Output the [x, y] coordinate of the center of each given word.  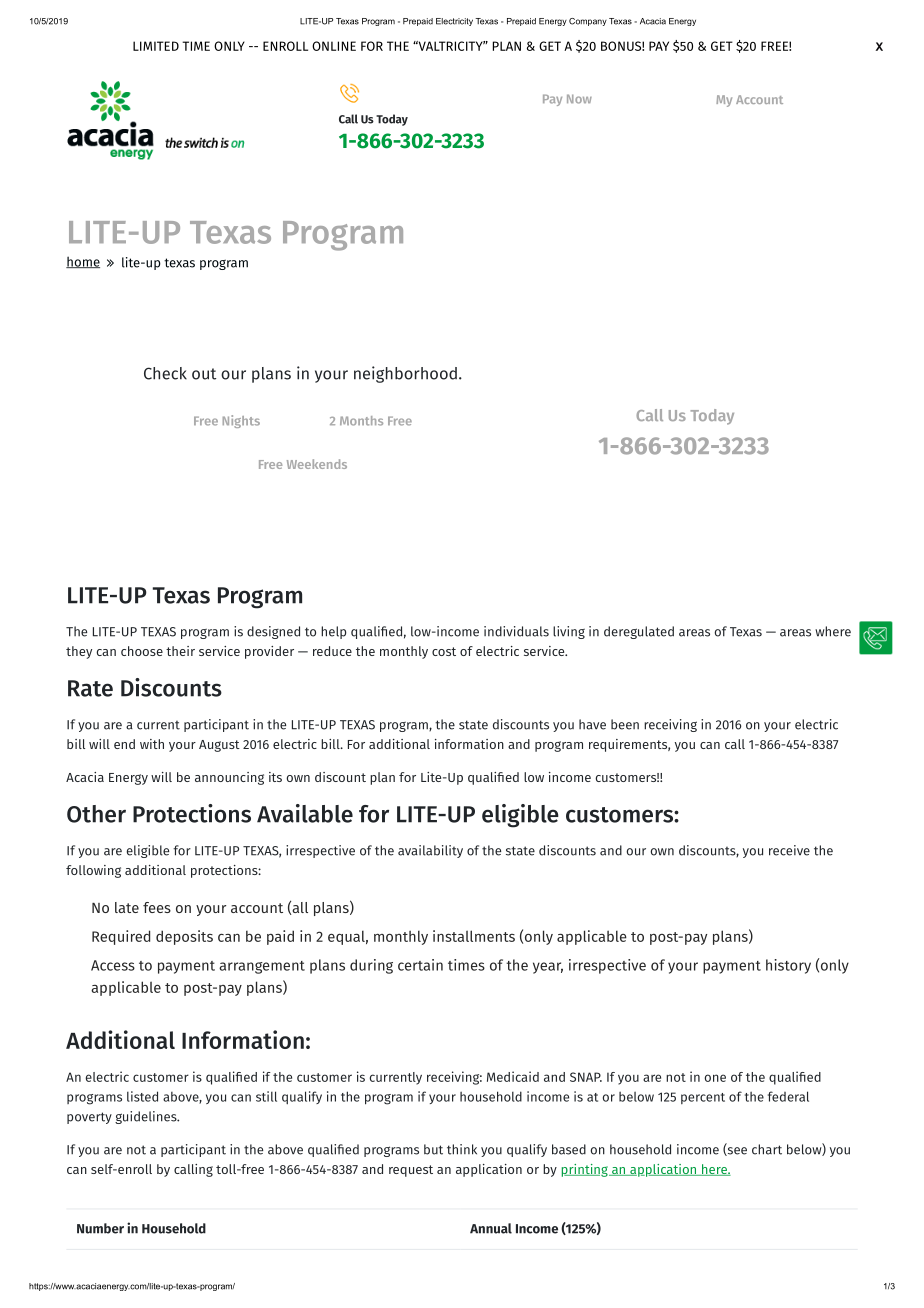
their [180, 651]
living [569, 632]
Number [100, 1228]
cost [444, 651]
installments [474, 936]
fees [157, 907]
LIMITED [156, 46]
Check [165, 373]
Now [579, 99]
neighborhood [405, 374]
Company [588, 22]
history [788, 966]
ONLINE [334, 46]
